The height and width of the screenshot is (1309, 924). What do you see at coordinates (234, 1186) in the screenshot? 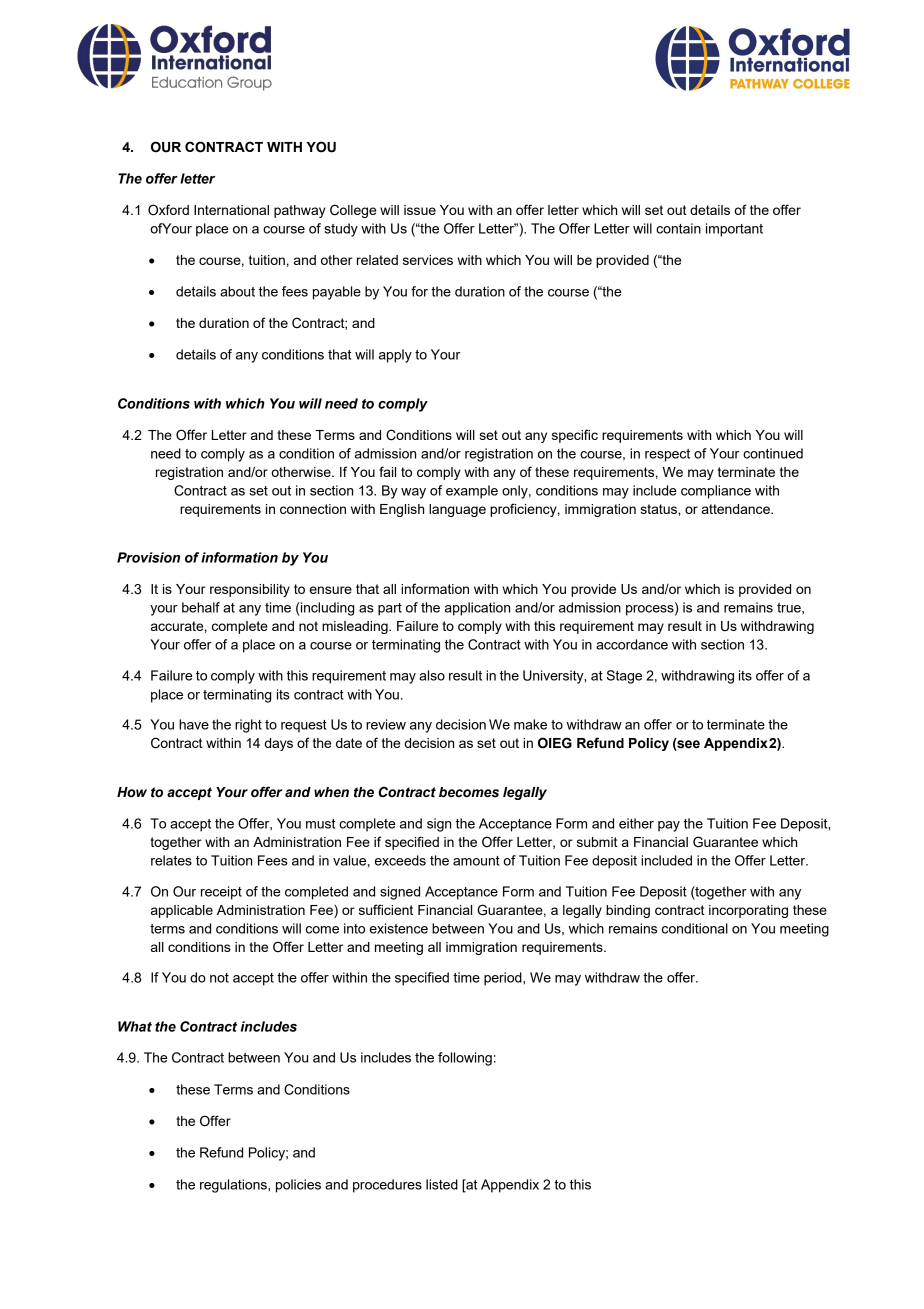
I see `regulations` at bounding box center [234, 1186].
